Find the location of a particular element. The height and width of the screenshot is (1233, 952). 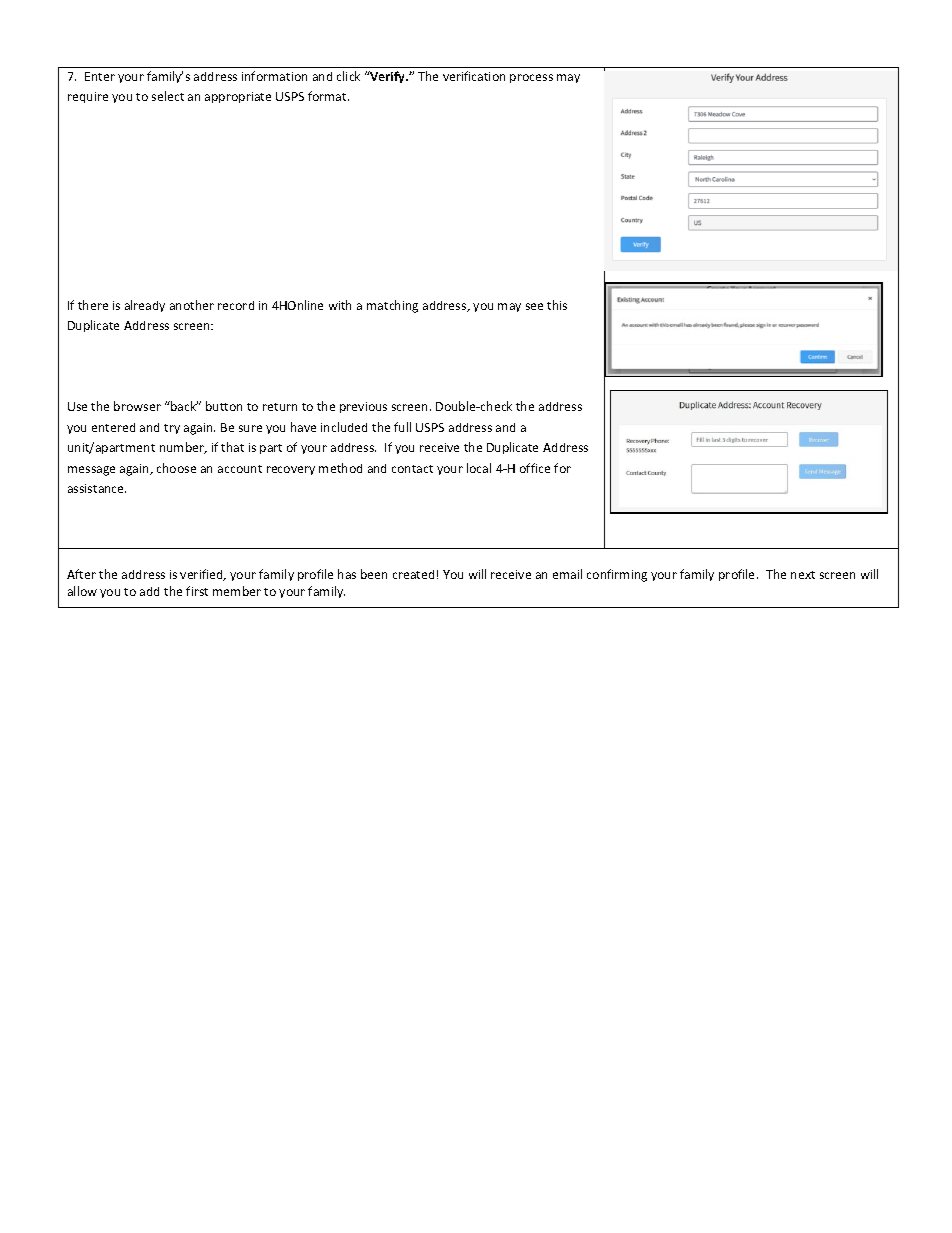

office is located at coordinates (535, 468).
